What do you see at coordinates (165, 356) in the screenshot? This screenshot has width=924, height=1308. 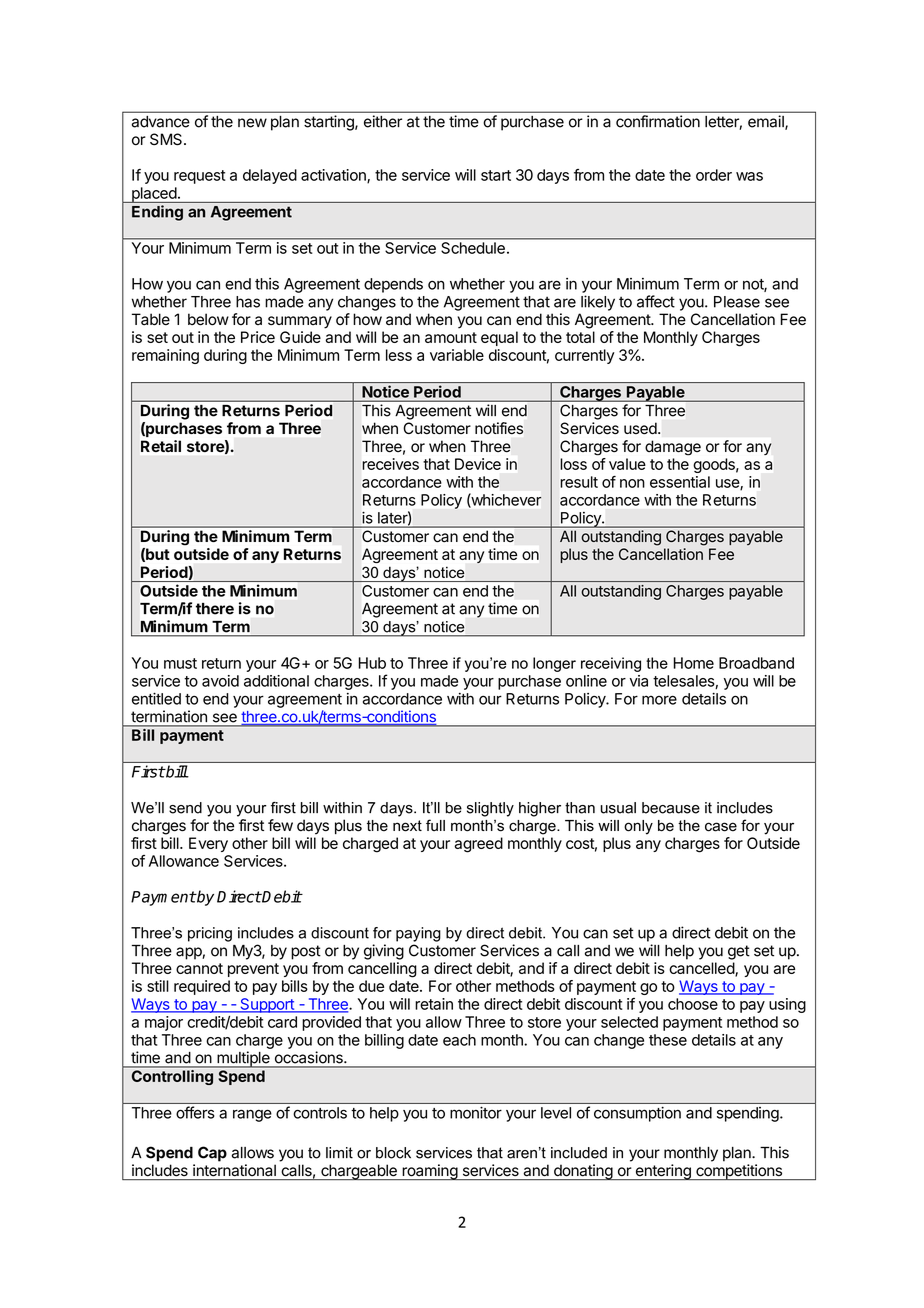 I see `remaining` at bounding box center [165, 356].
